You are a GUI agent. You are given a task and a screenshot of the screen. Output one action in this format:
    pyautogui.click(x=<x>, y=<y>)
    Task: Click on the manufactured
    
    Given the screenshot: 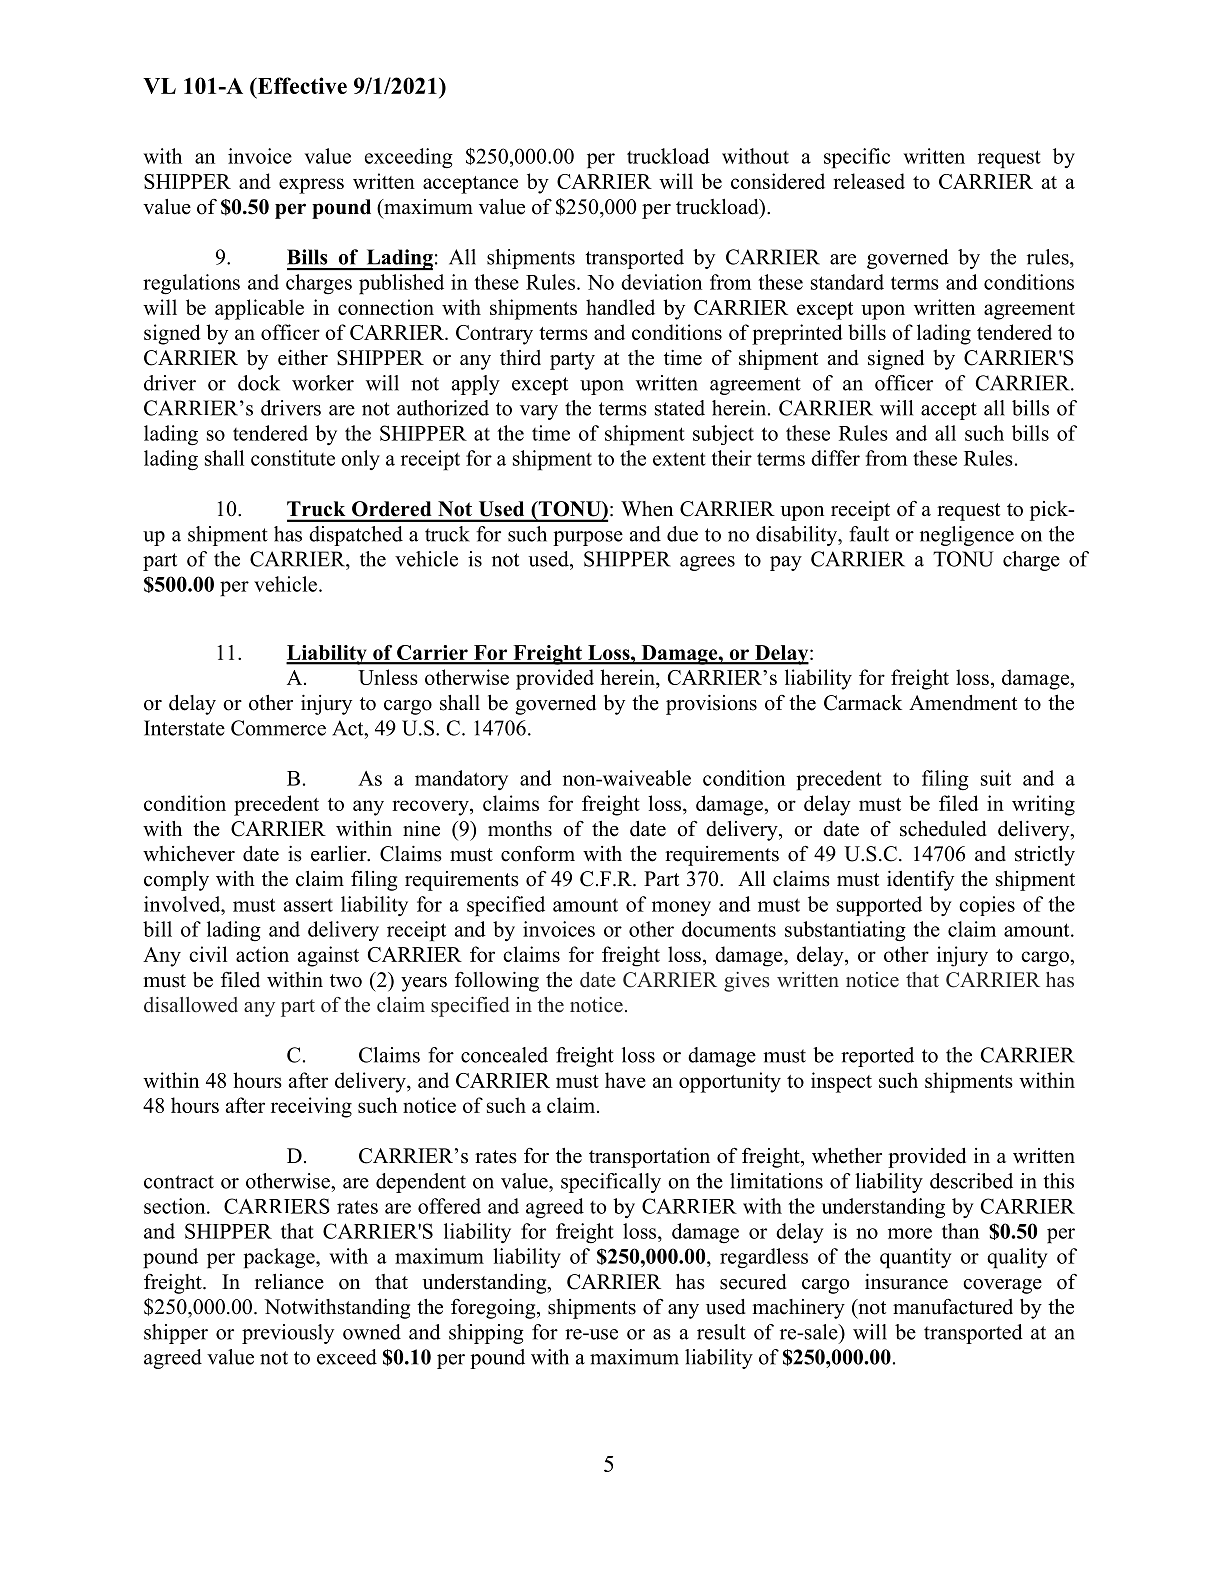 What is the action you would take?
    pyautogui.click(x=953, y=1307)
